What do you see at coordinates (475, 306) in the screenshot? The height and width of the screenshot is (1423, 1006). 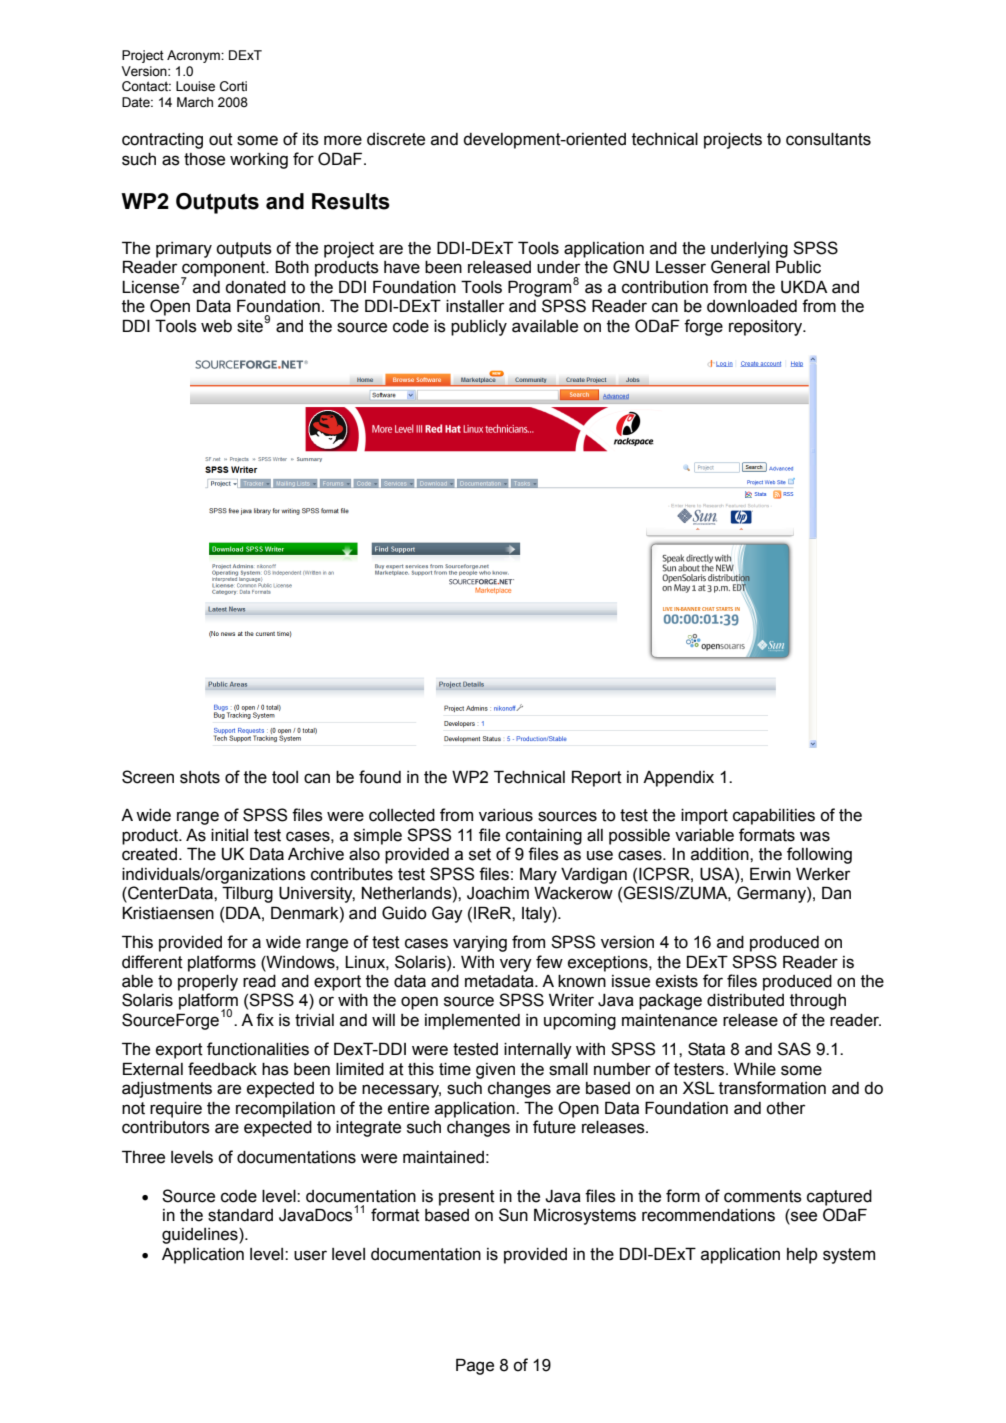 I see `installer` at bounding box center [475, 306].
